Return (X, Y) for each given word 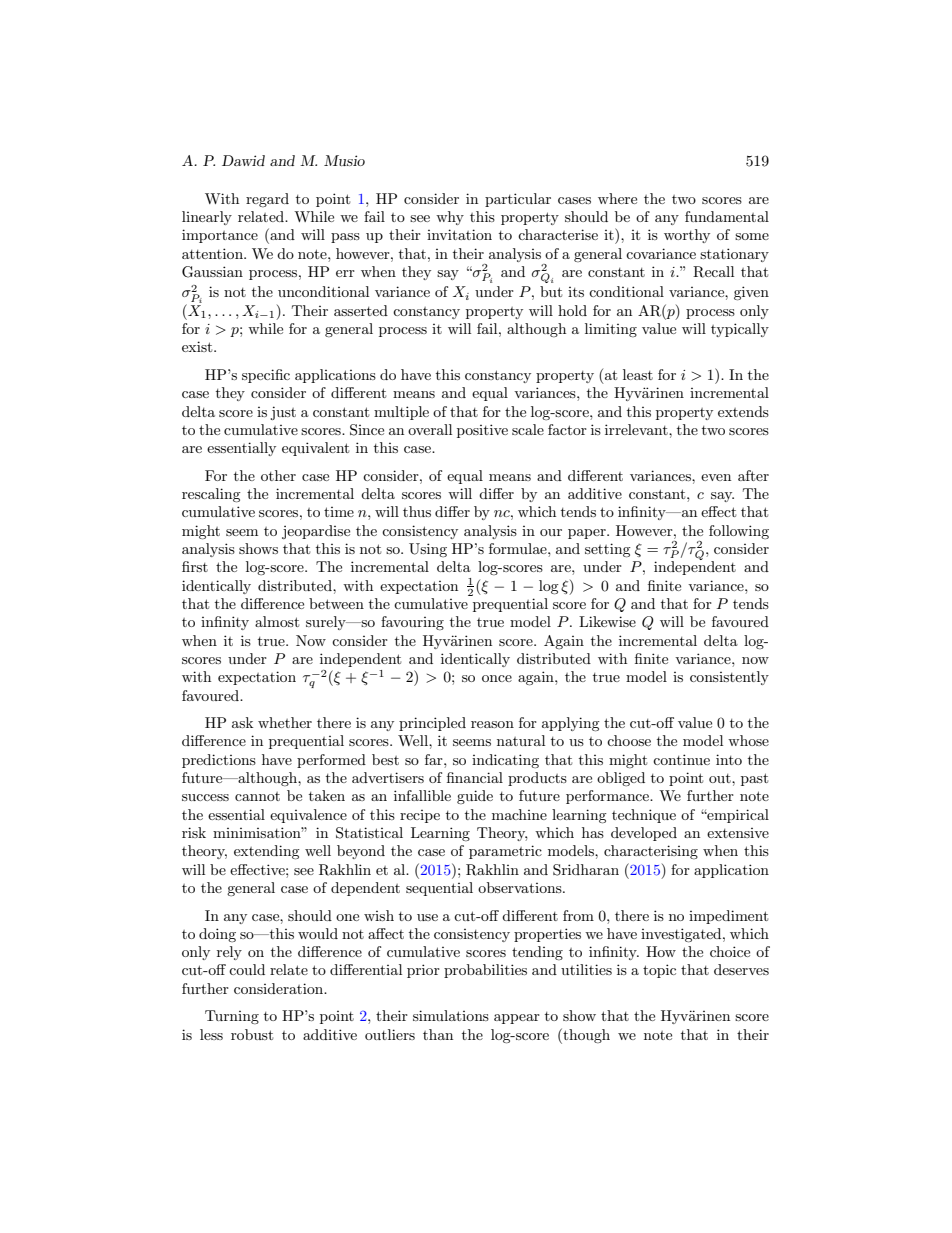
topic (659, 971)
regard (267, 200)
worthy (687, 236)
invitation (459, 234)
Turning (232, 1017)
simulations (451, 1015)
